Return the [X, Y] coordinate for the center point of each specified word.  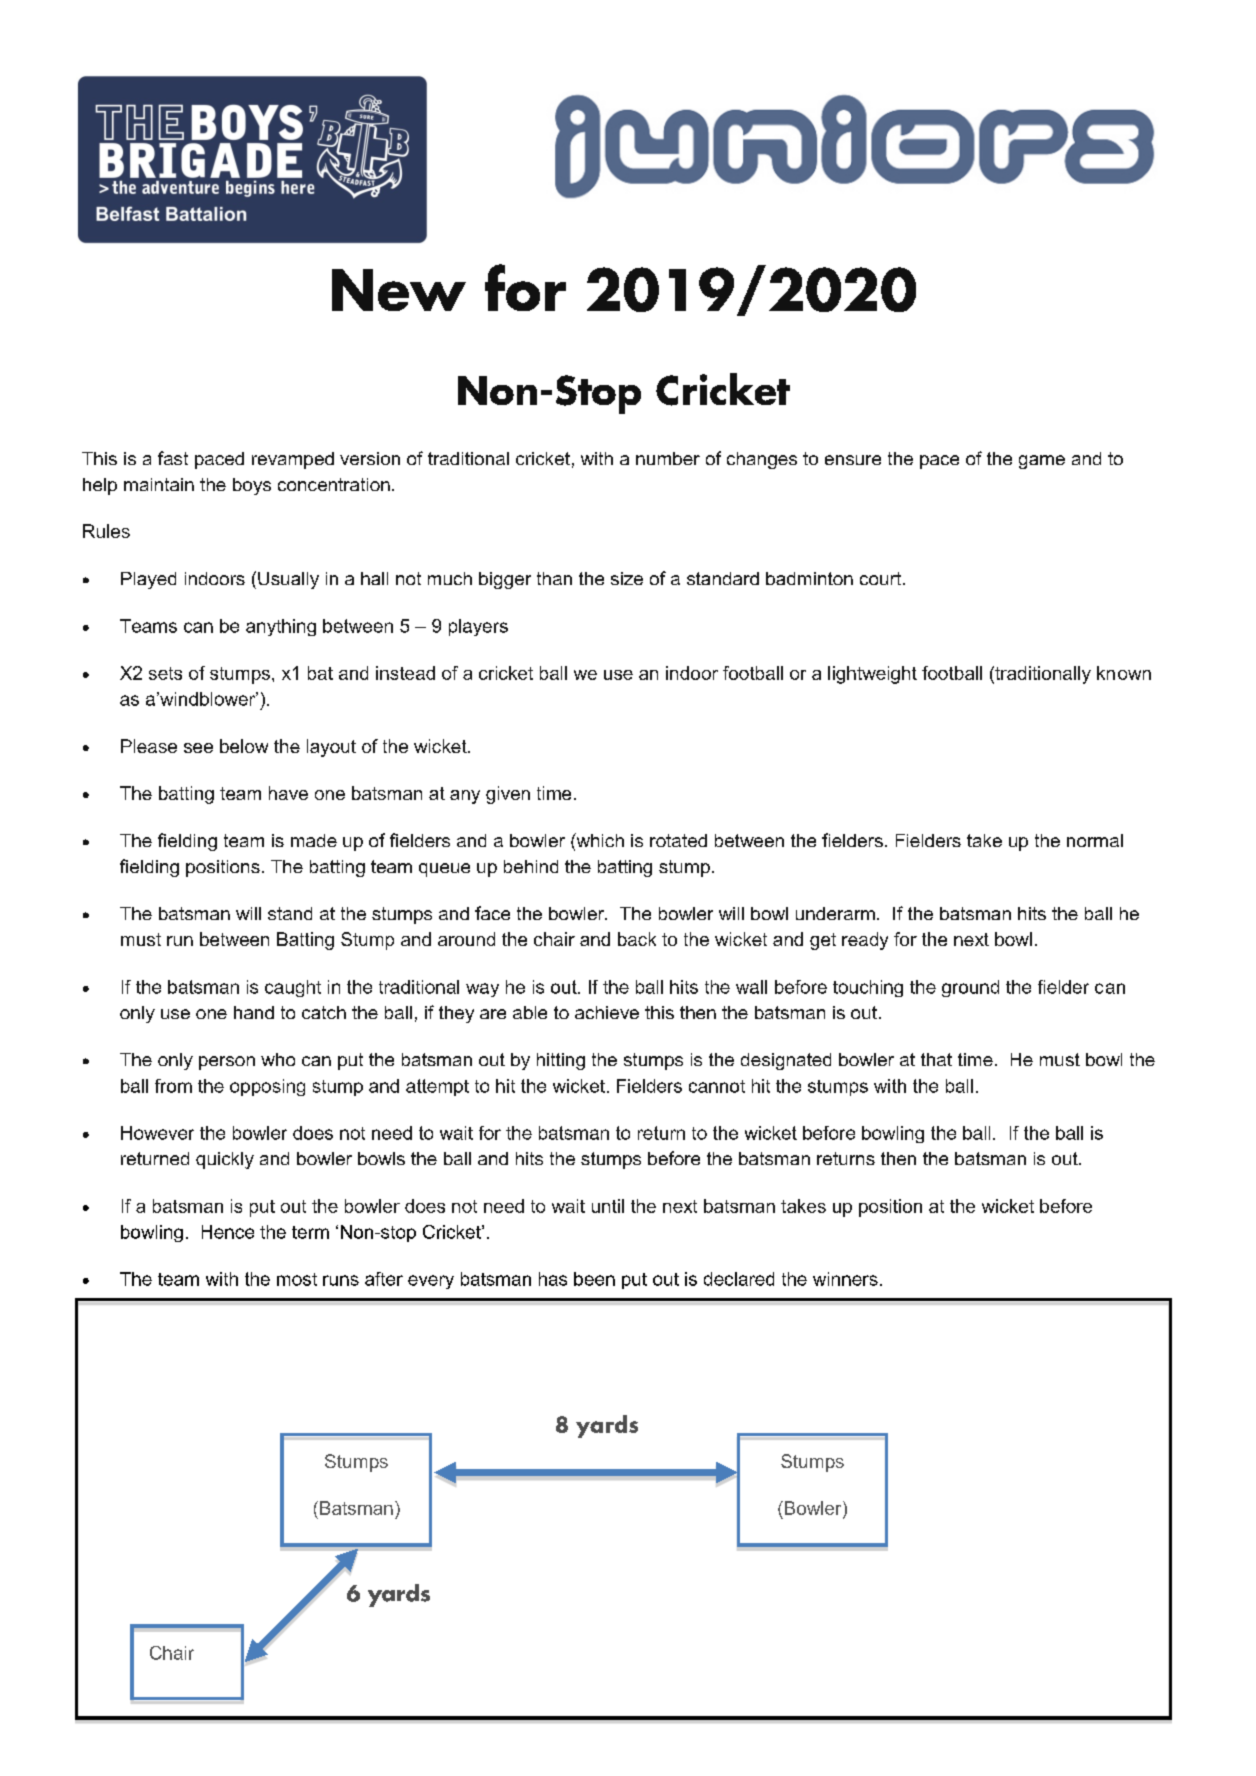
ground [970, 988]
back [637, 939]
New [399, 290]
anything [281, 627]
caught [293, 988]
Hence [228, 1232]
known [1124, 673]
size [627, 578]
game [1042, 462]
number [668, 458]
